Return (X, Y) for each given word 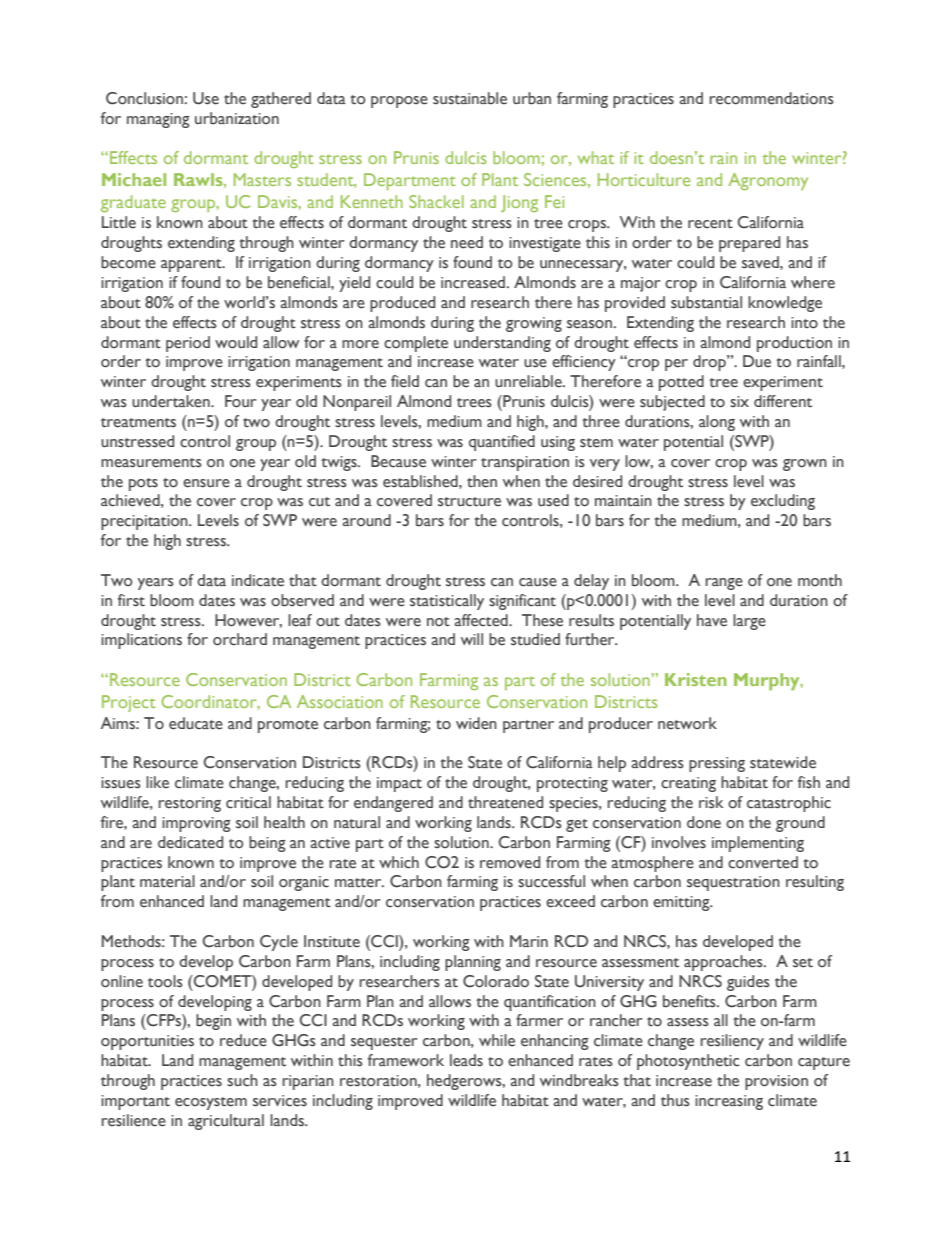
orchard (240, 639)
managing (158, 120)
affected (482, 620)
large (749, 622)
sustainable (470, 98)
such (242, 1080)
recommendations (772, 98)
